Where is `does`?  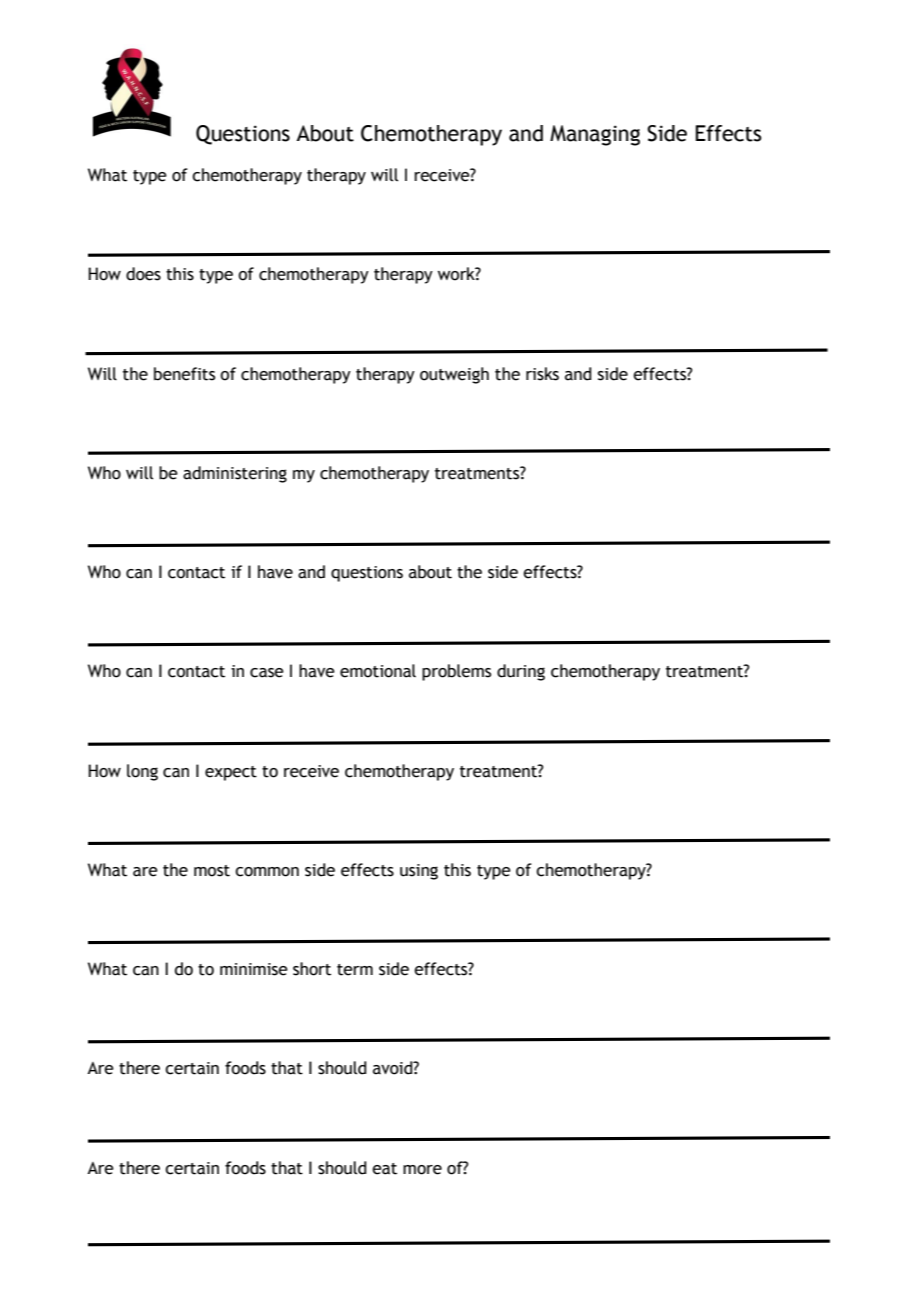
does is located at coordinates (143, 274).
